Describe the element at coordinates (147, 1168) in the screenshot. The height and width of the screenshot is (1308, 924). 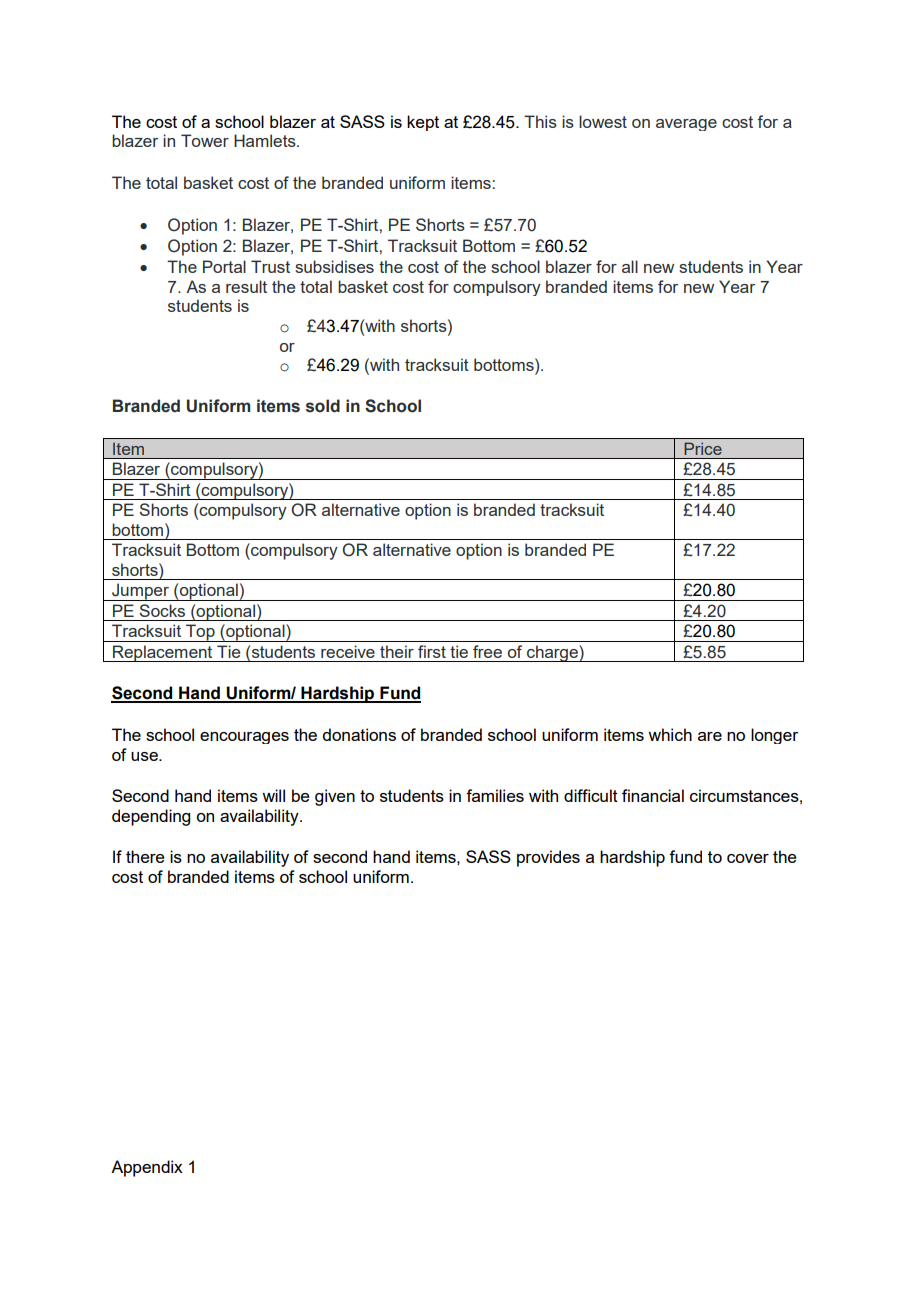
I see `Appendix` at that location.
